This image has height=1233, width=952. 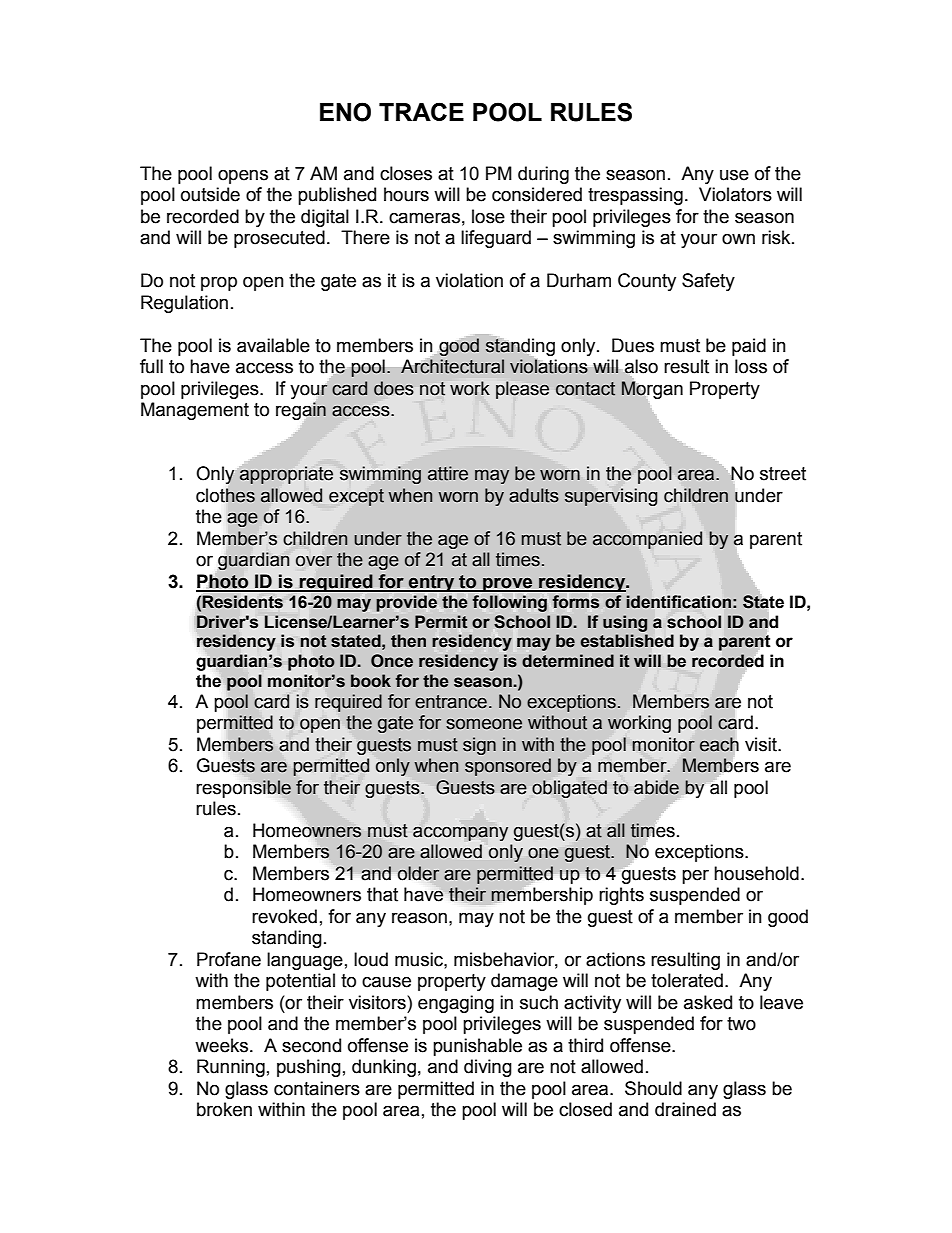 What do you see at coordinates (195, 411) in the image?
I see `Management` at bounding box center [195, 411].
